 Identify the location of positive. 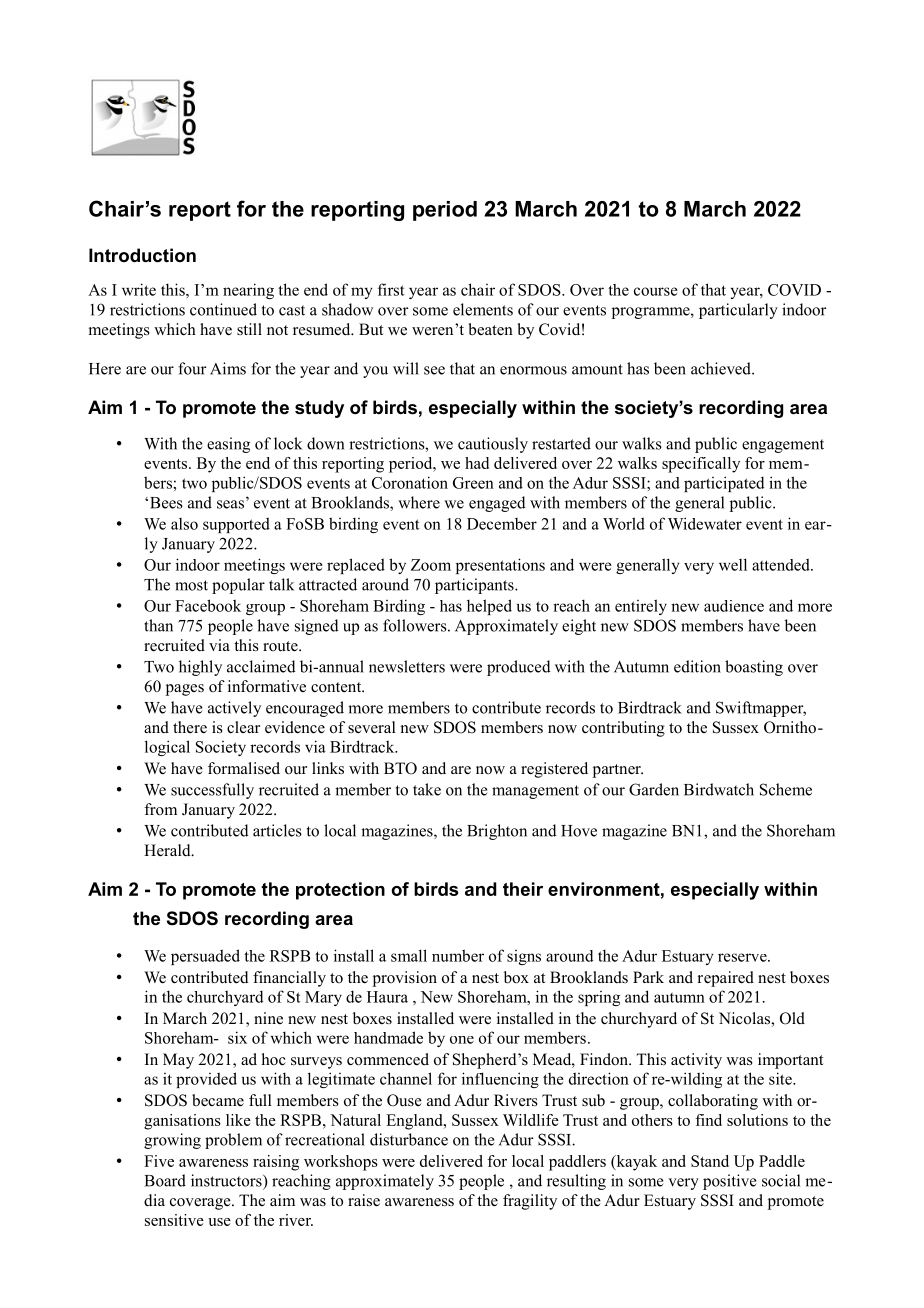
(729, 1182).
